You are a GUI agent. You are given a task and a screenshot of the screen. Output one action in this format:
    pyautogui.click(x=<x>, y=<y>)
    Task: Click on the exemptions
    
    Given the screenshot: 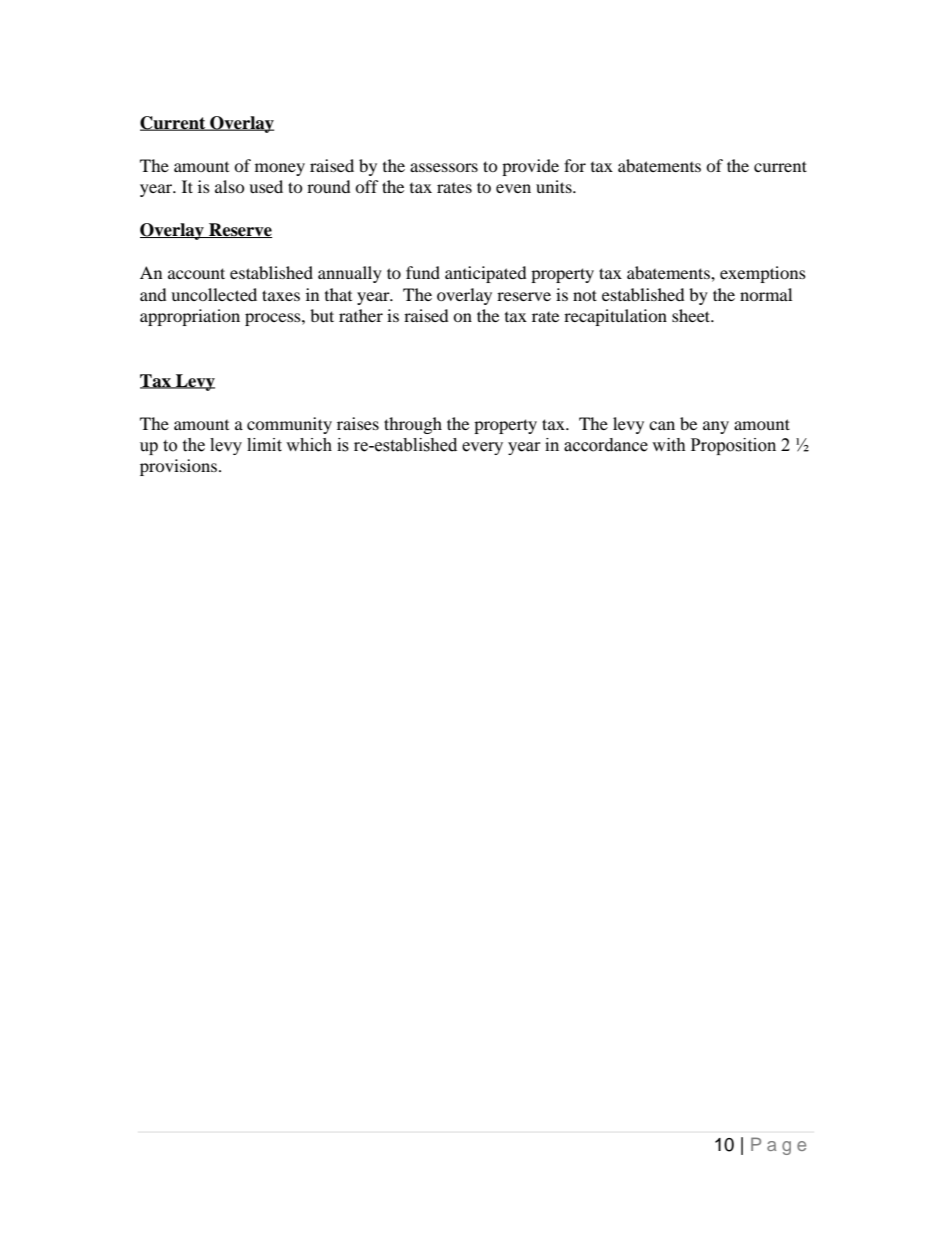 What is the action you would take?
    pyautogui.click(x=763, y=274)
